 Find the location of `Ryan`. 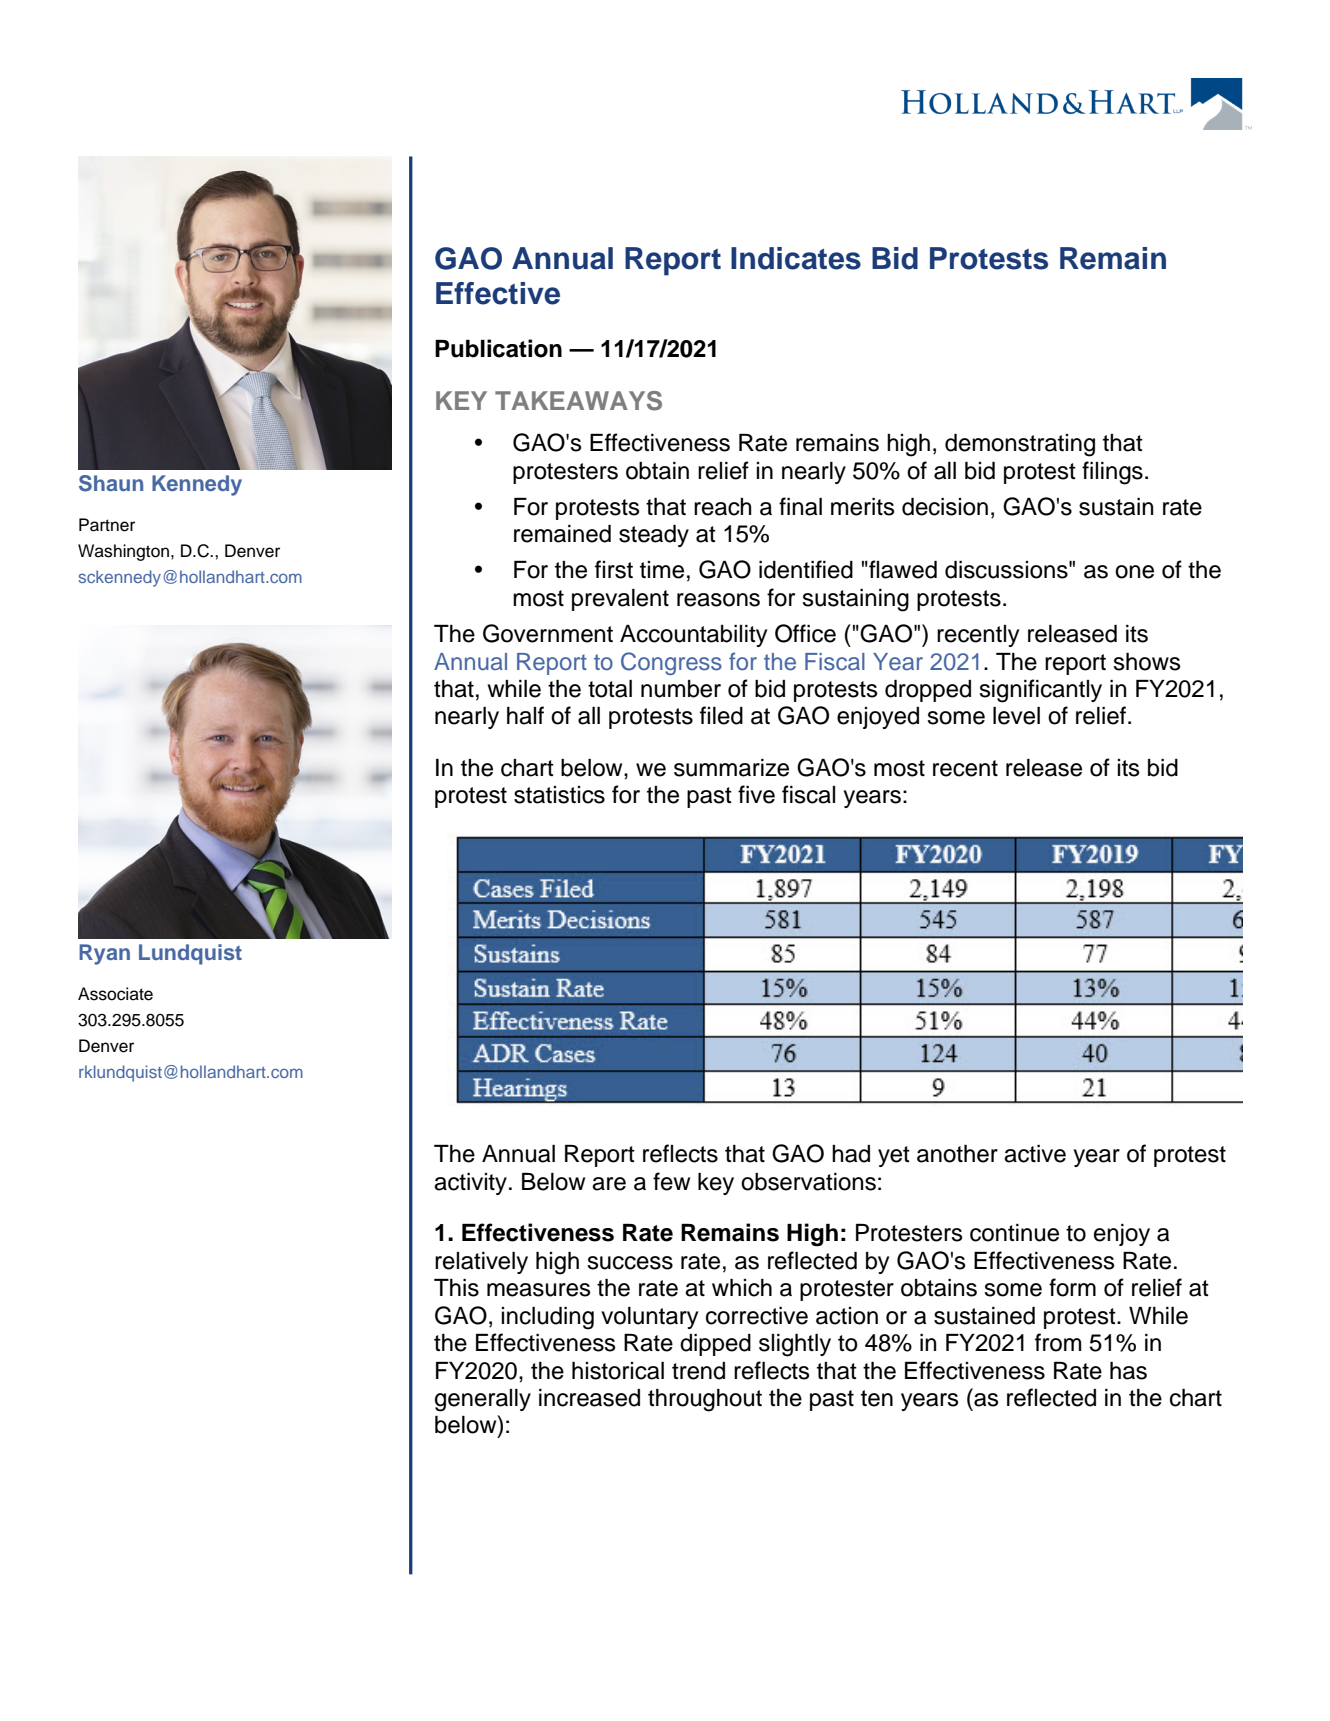

Ryan is located at coordinates (104, 954).
